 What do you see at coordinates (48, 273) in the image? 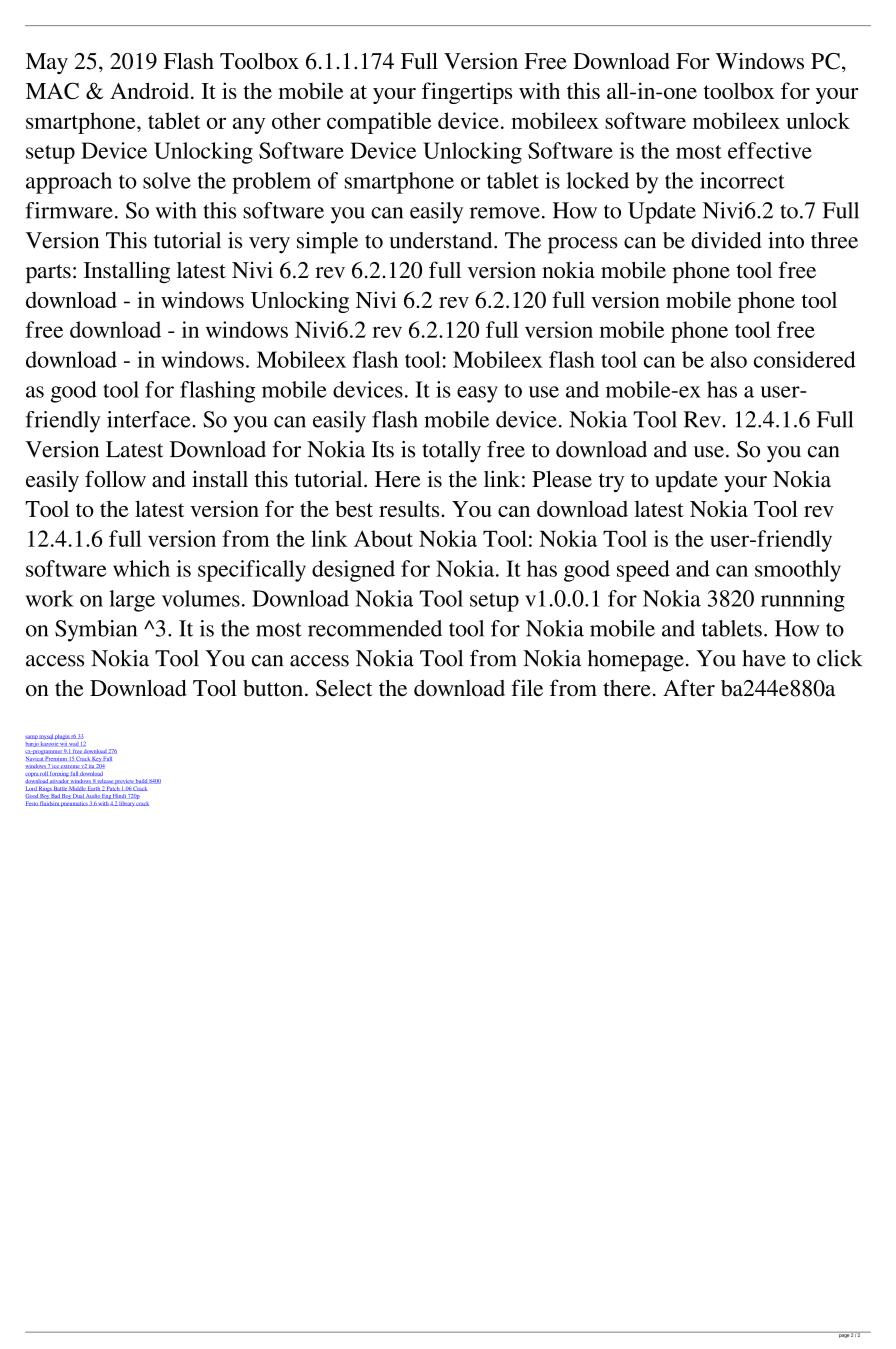
I see `parts` at bounding box center [48, 273].
